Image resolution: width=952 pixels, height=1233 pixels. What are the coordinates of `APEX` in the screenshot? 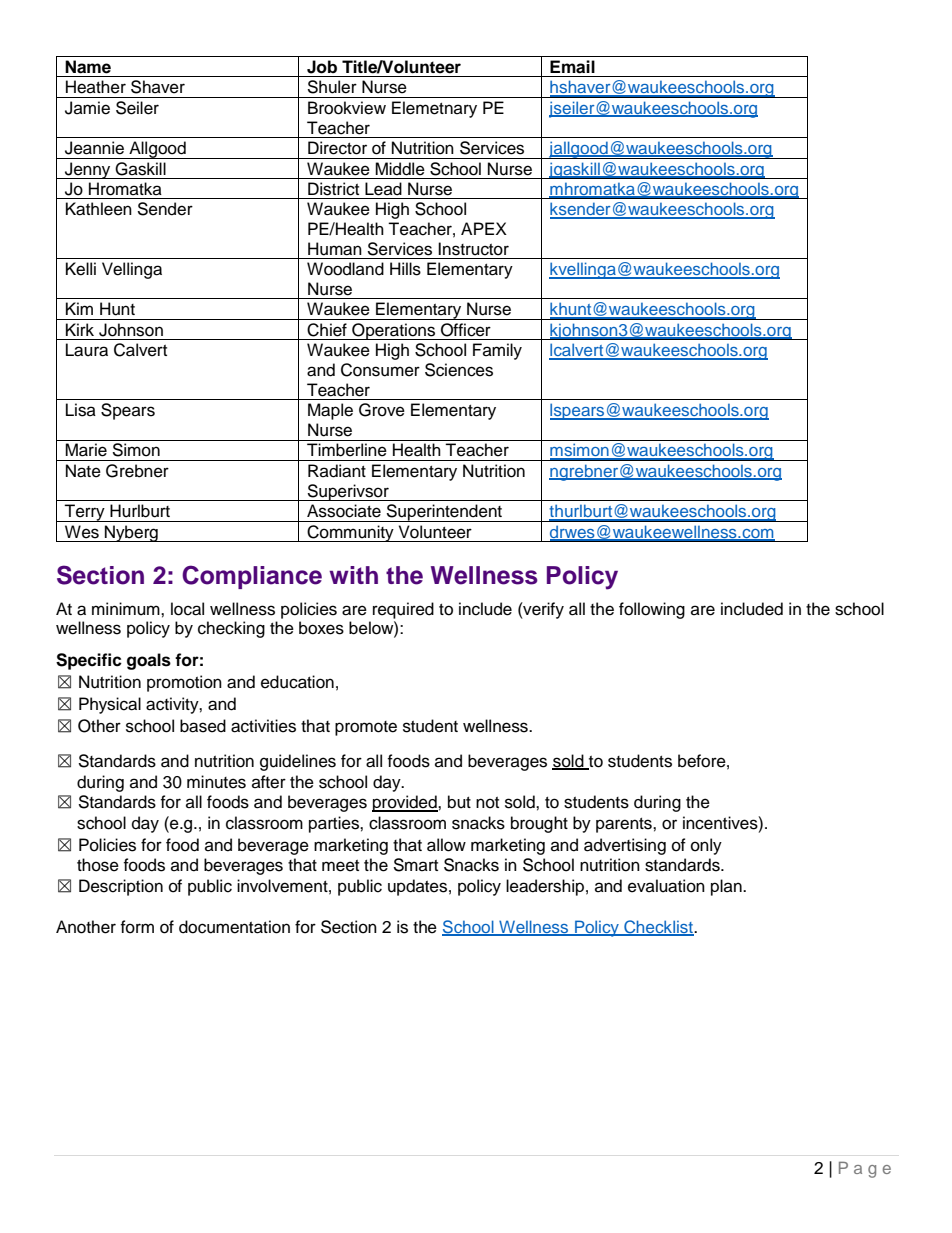 It's located at (484, 228).
